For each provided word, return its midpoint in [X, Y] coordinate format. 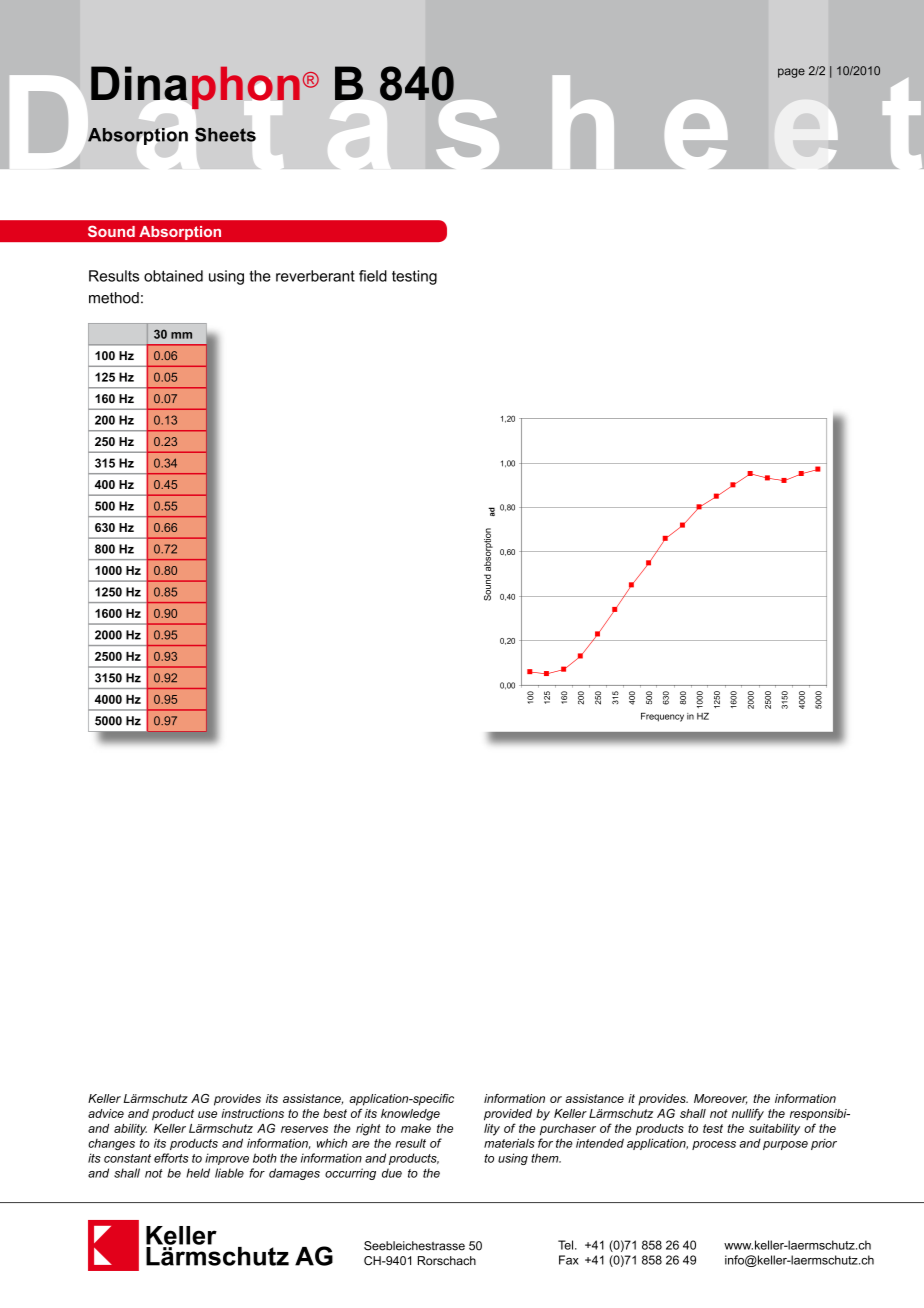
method [114, 298]
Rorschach [447, 1260]
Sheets [225, 134]
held [198, 1173]
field [373, 276]
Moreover [720, 1099]
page [791, 73]
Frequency [662, 717]
